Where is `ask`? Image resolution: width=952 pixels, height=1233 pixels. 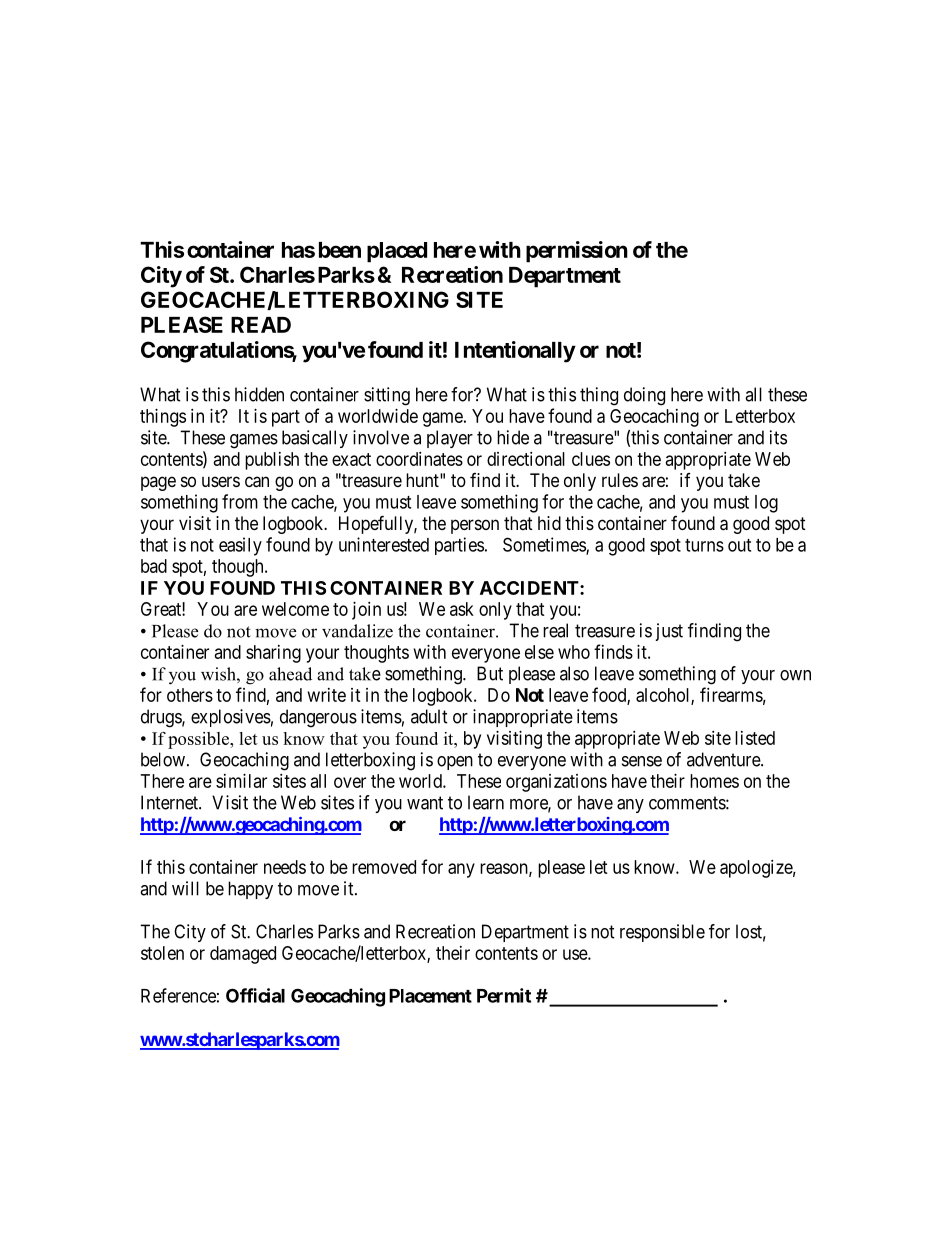
ask is located at coordinates (462, 609).
